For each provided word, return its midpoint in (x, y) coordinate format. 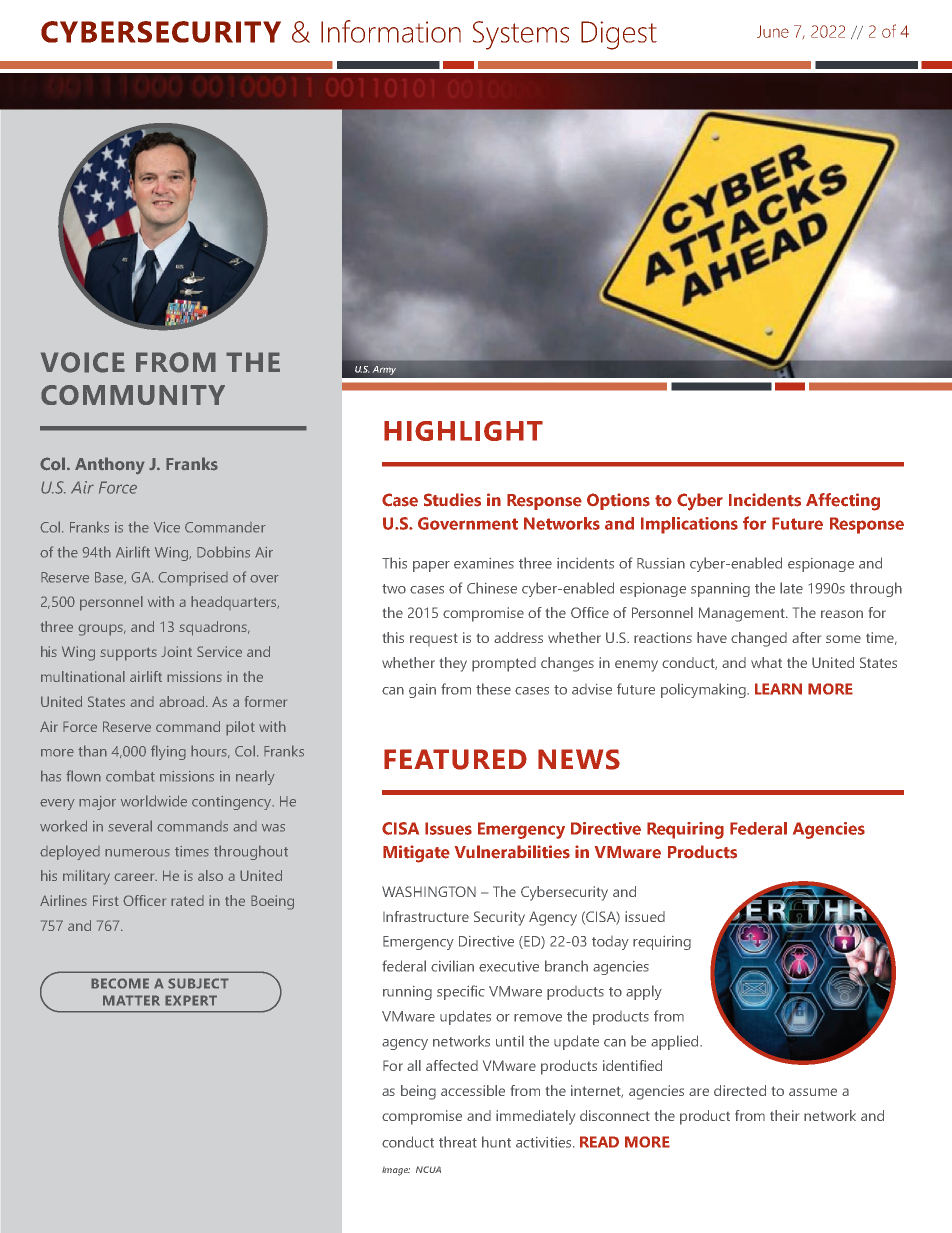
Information (391, 31)
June (773, 31)
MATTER (131, 1000)
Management (743, 614)
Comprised (193, 579)
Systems (521, 35)
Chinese (492, 588)
